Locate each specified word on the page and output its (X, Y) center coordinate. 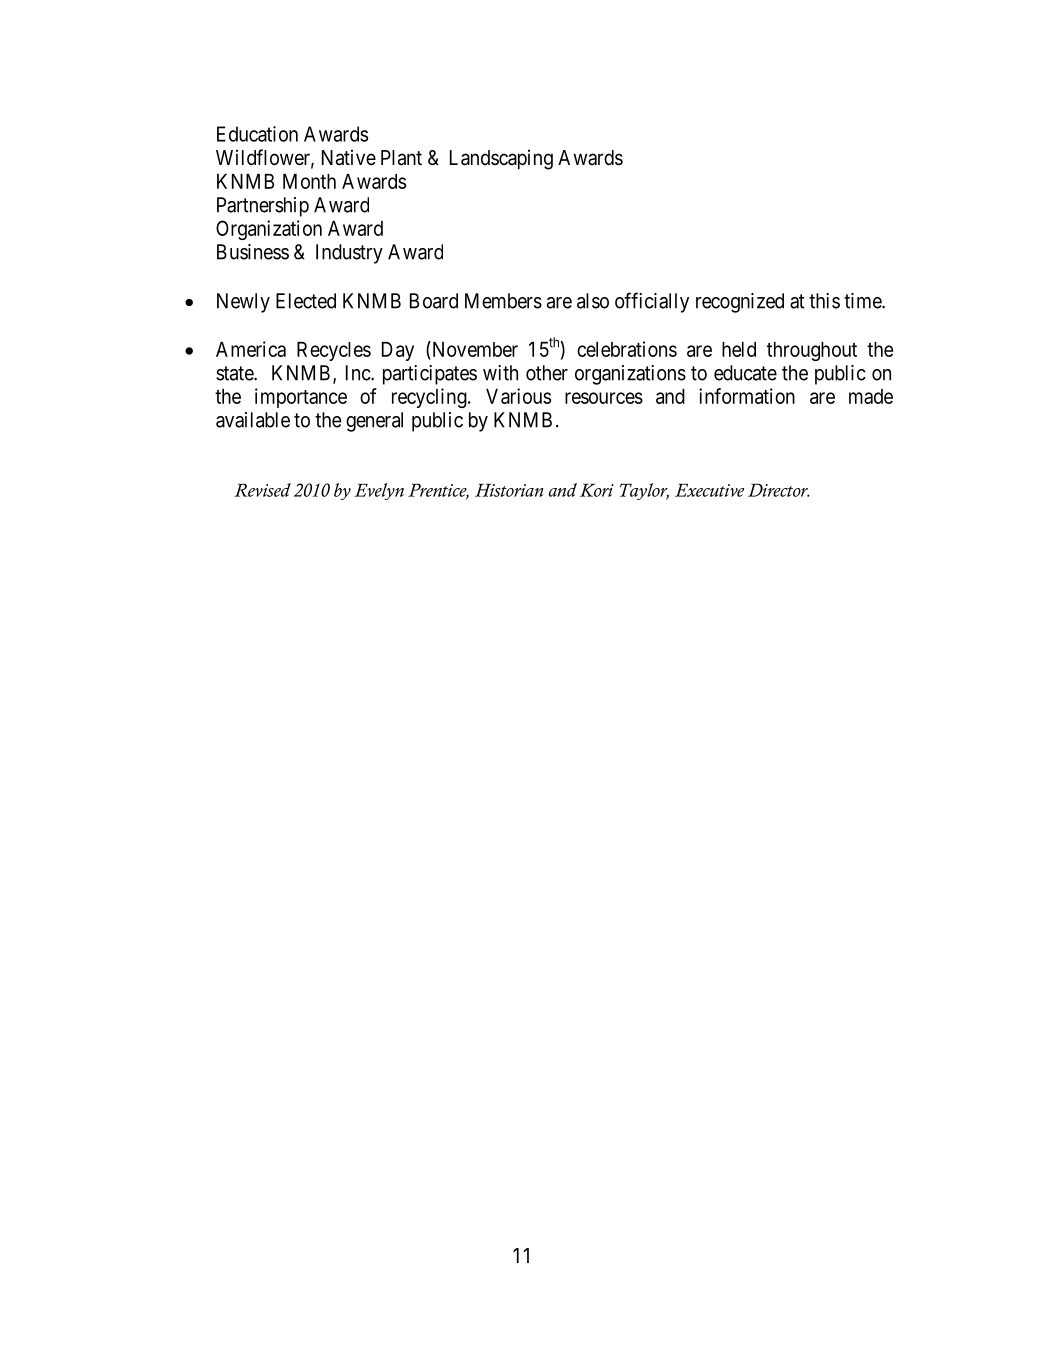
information (747, 396)
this (824, 301)
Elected (306, 301)
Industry (349, 254)
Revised (262, 490)
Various (518, 396)
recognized (740, 303)
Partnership (263, 207)
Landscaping (501, 159)
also (593, 301)
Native (349, 157)
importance (301, 398)
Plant (401, 158)
